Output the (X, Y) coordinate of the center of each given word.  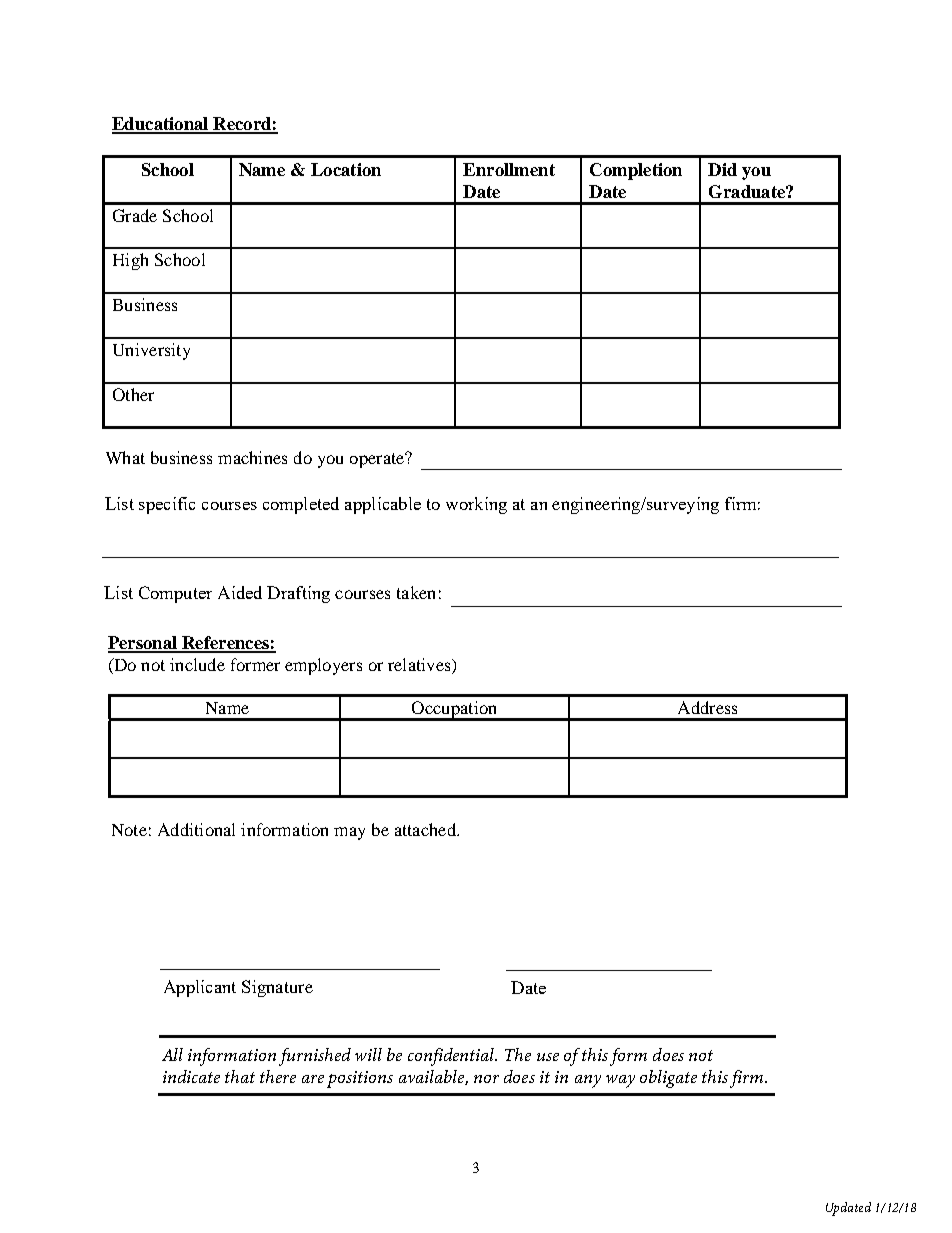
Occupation (454, 711)
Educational (161, 125)
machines (252, 457)
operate (378, 460)
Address (707, 707)
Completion (636, 171)
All (172, 1054)
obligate (668, 1079)
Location (346, 169)
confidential (452, 1057)
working (476, 505)
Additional (196, 829)
